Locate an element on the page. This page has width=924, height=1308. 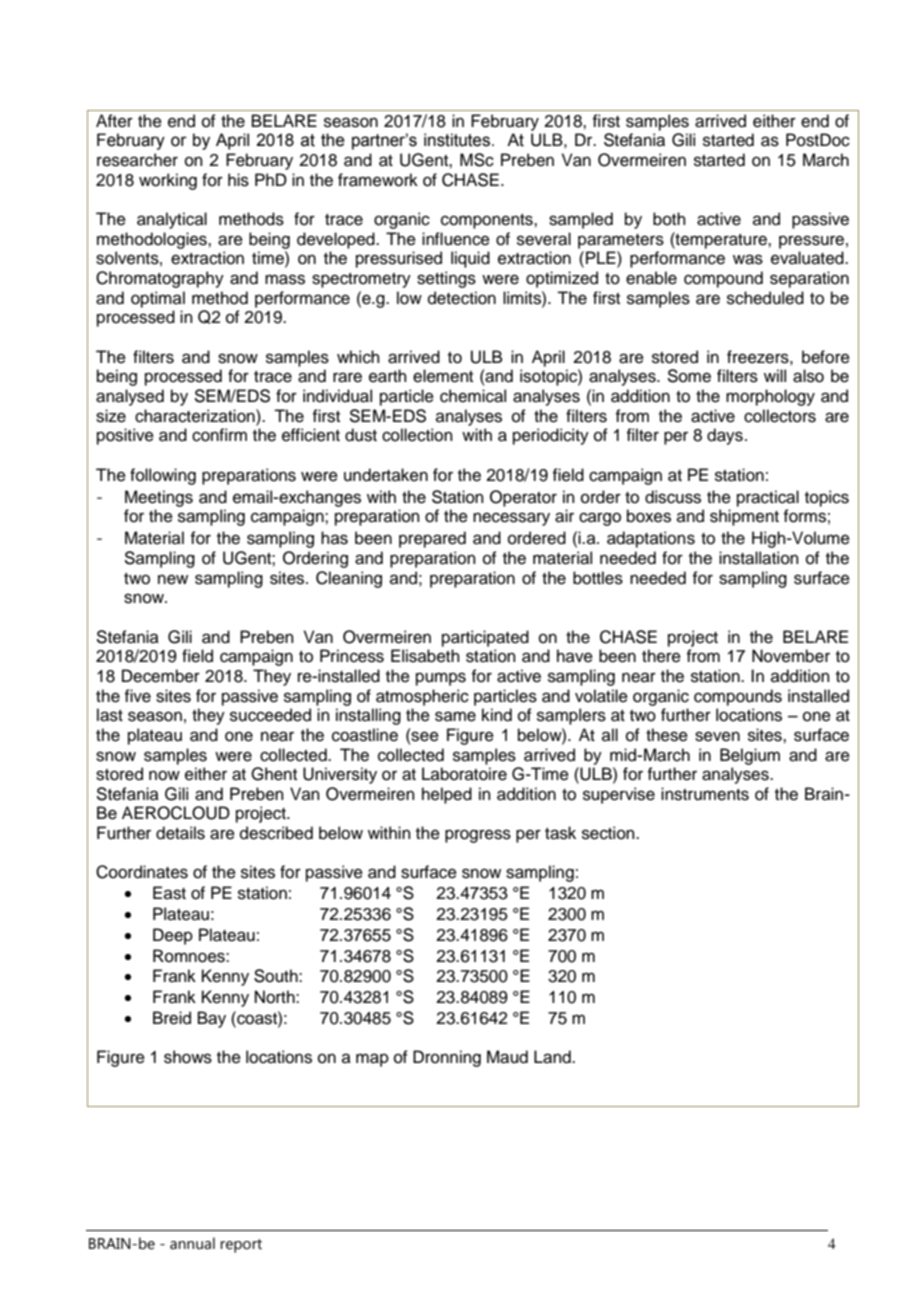
necessary is located at coordinates (511, 519).
